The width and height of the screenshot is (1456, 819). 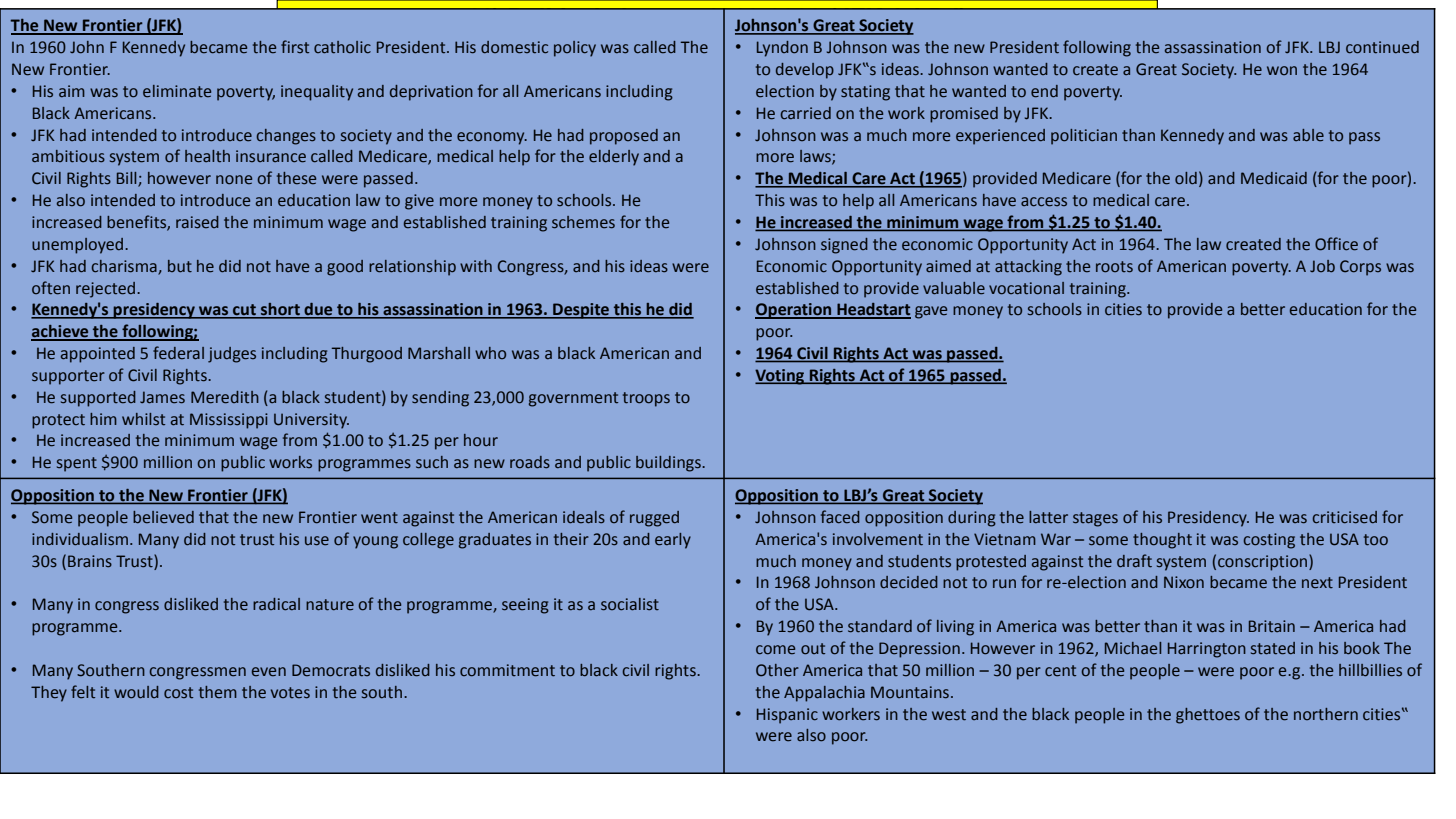 What do you see at coordinates (781, 377) in the screenshot?
I see `Voting` at bounding box center [781, 377].
